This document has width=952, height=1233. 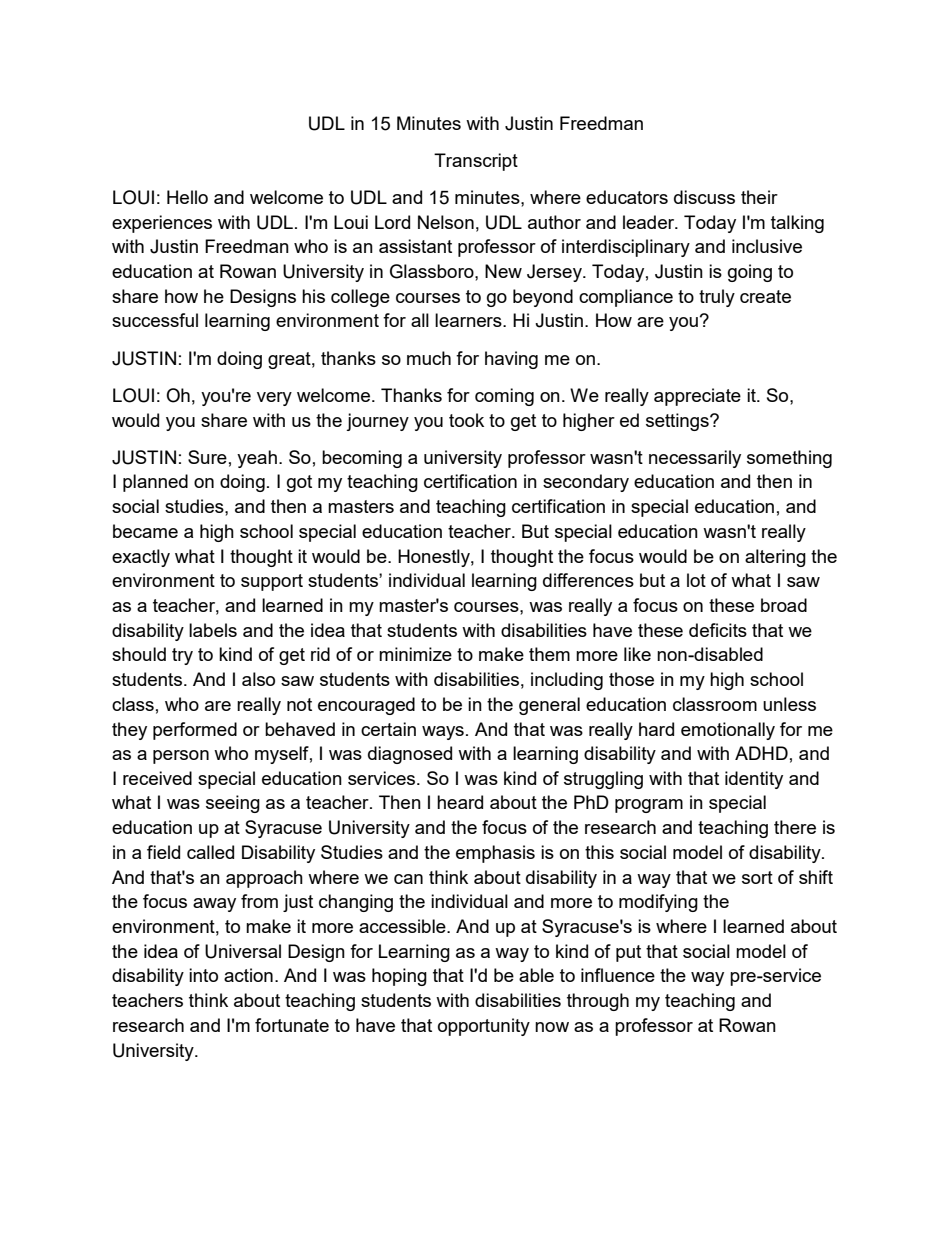 What do you see at coordinates (233, 804) in the document?
I see `seeing` at bounding box center [233, 804].
